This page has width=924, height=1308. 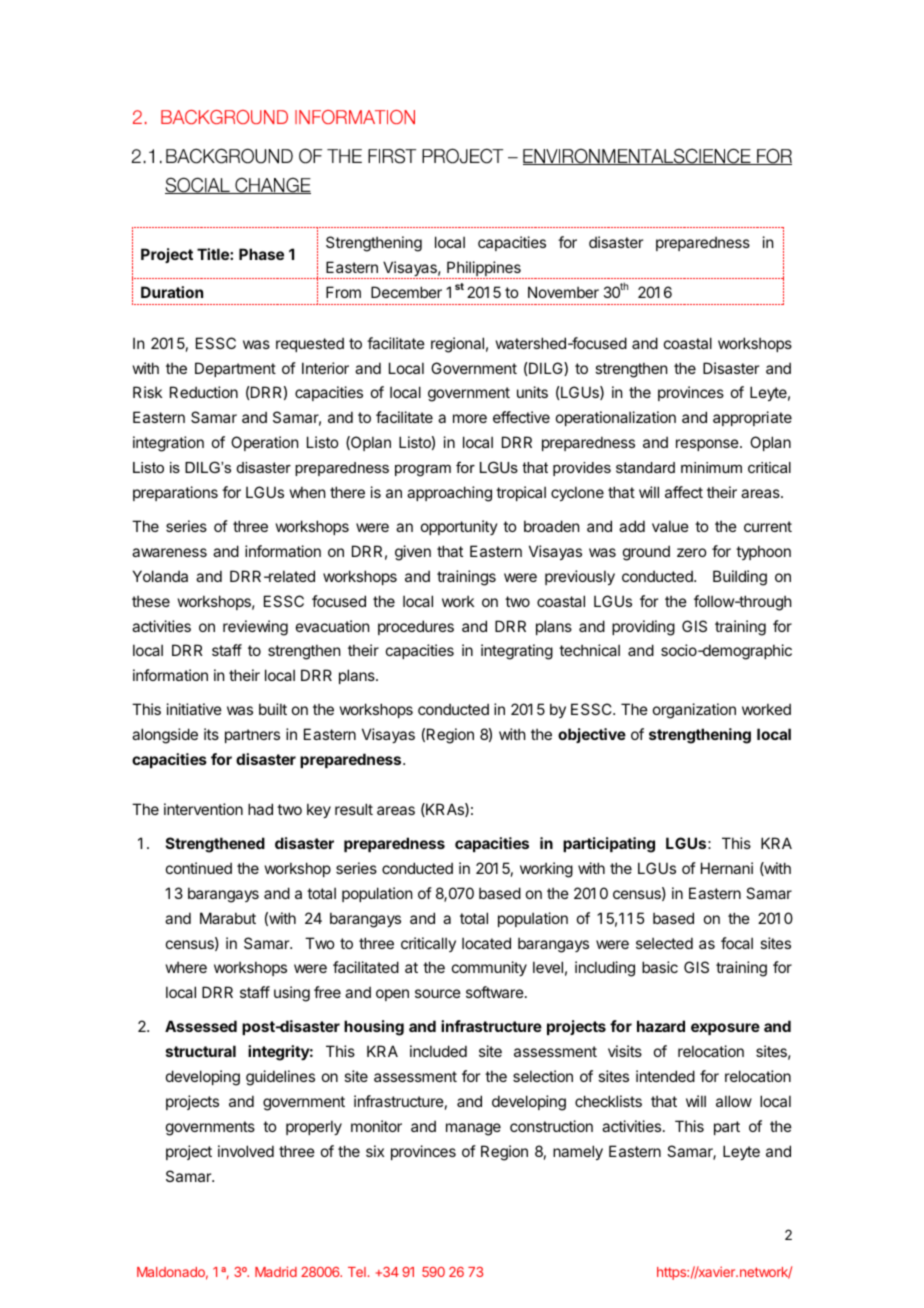 I want to click on Duration, so click(x=172, y=292).
